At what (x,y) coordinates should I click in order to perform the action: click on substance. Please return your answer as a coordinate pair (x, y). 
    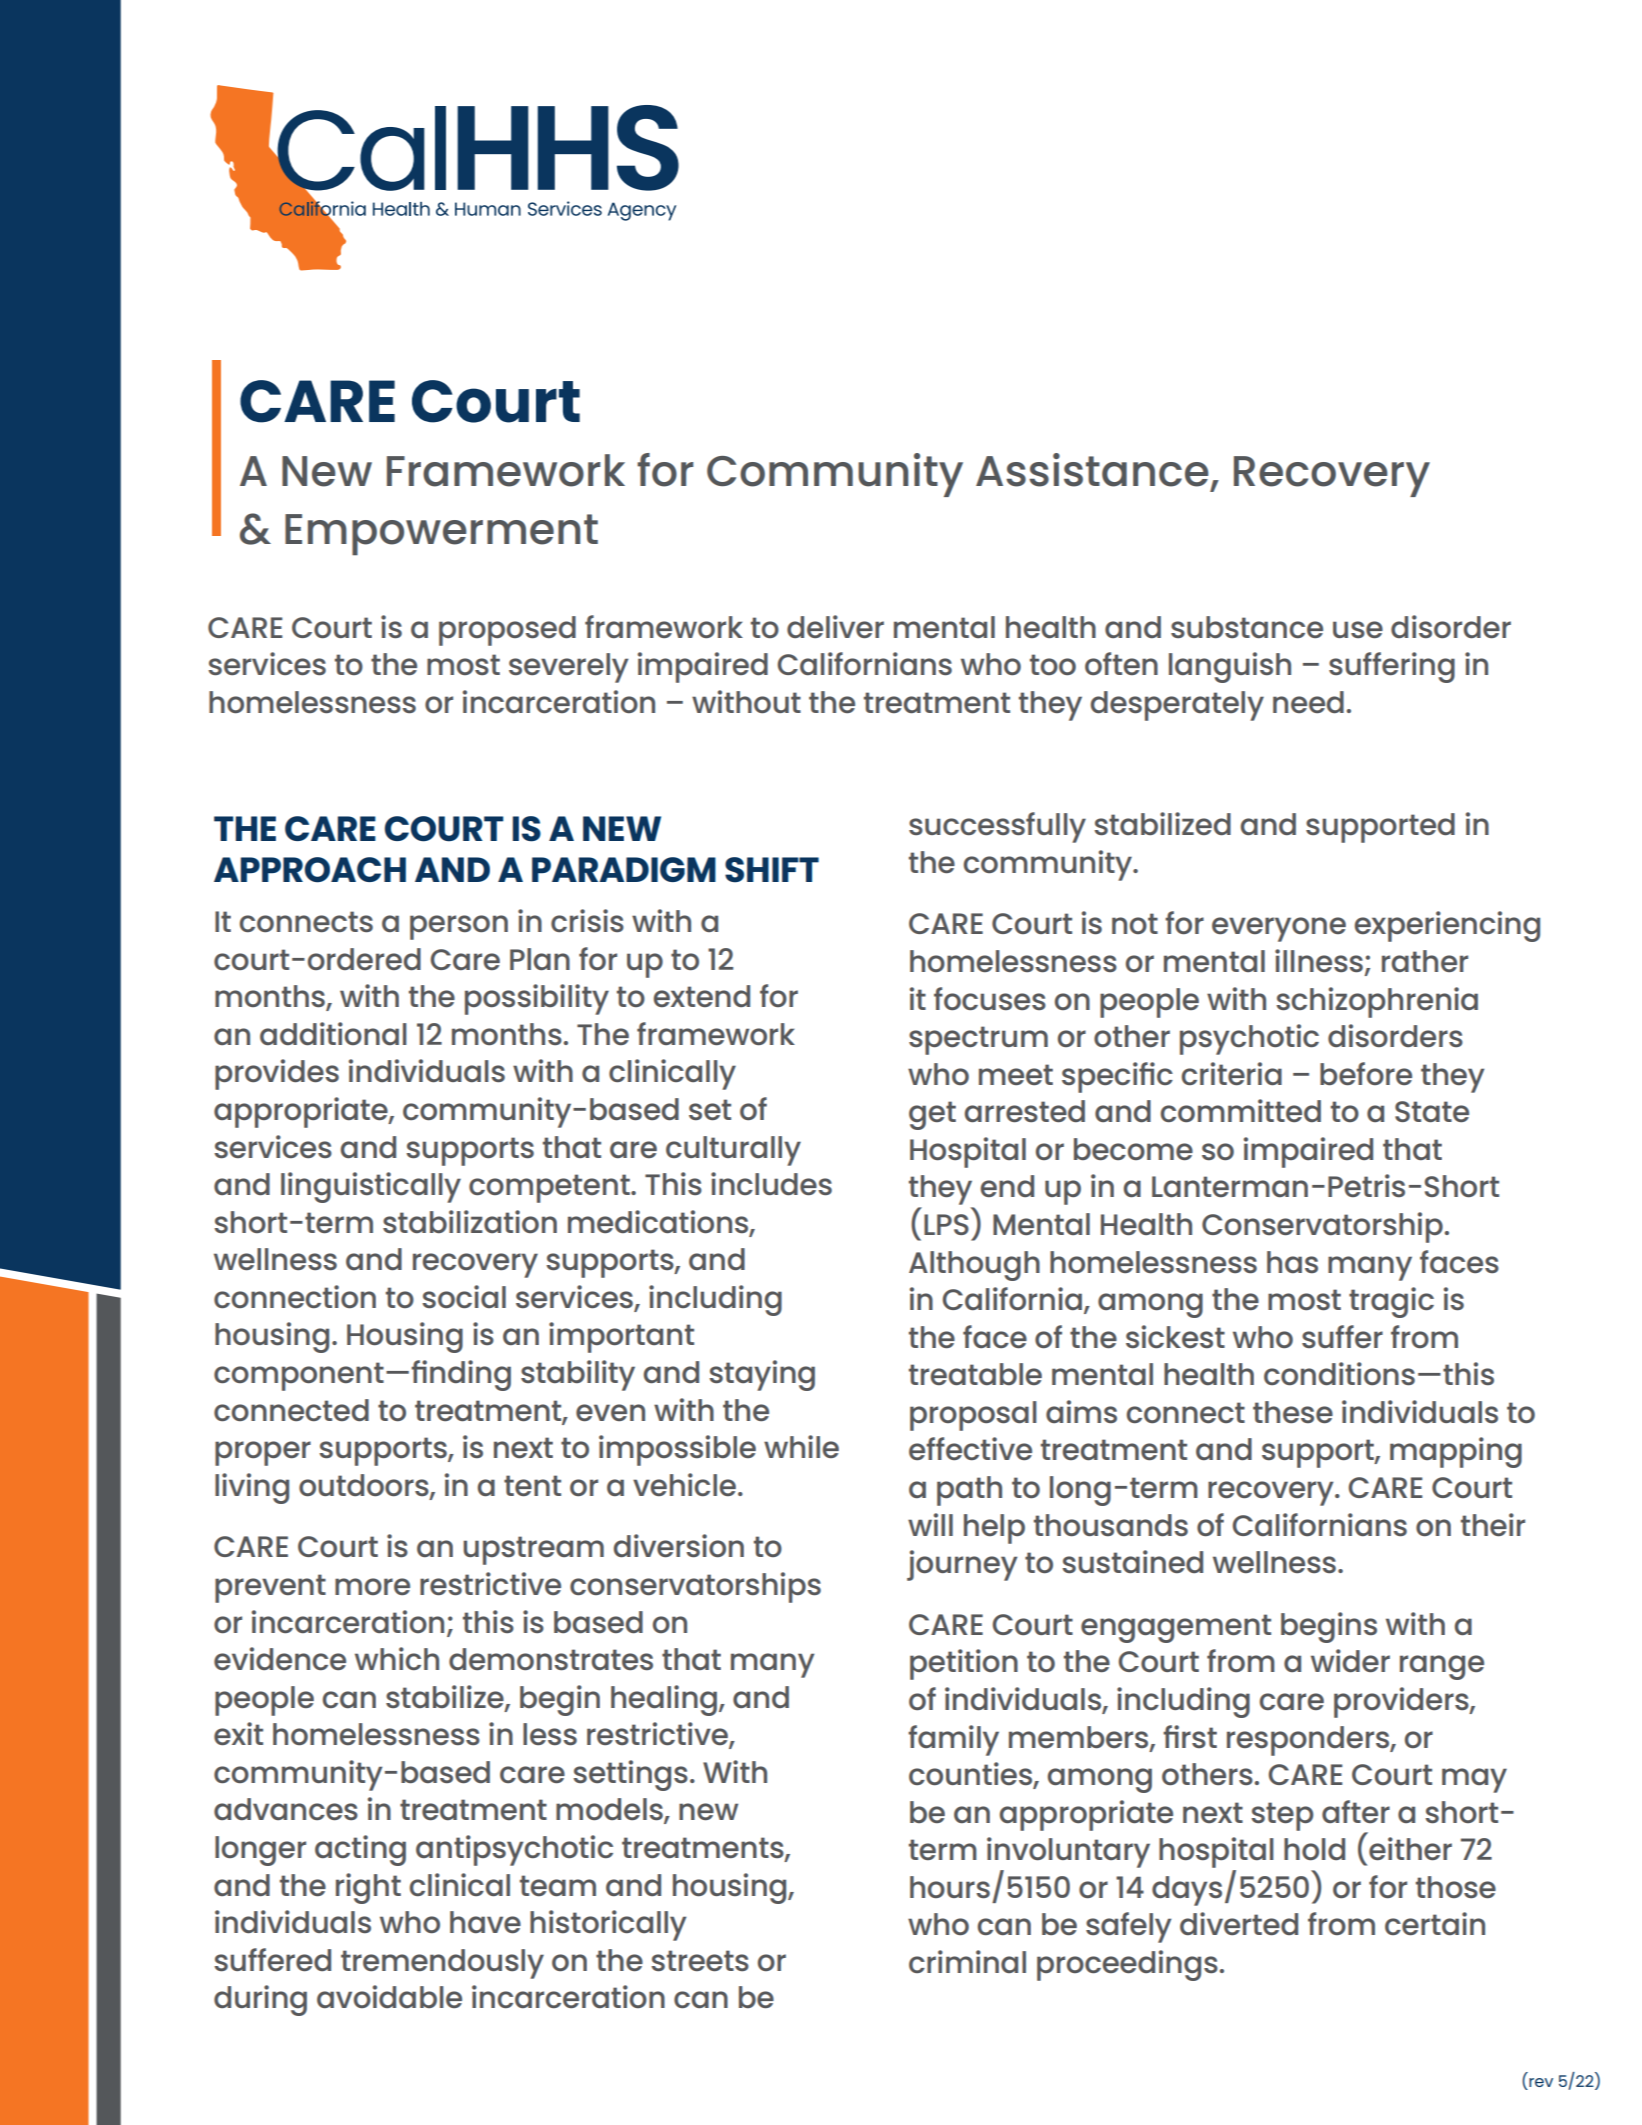
    Looking at the image, I should click on (1247, 627).
